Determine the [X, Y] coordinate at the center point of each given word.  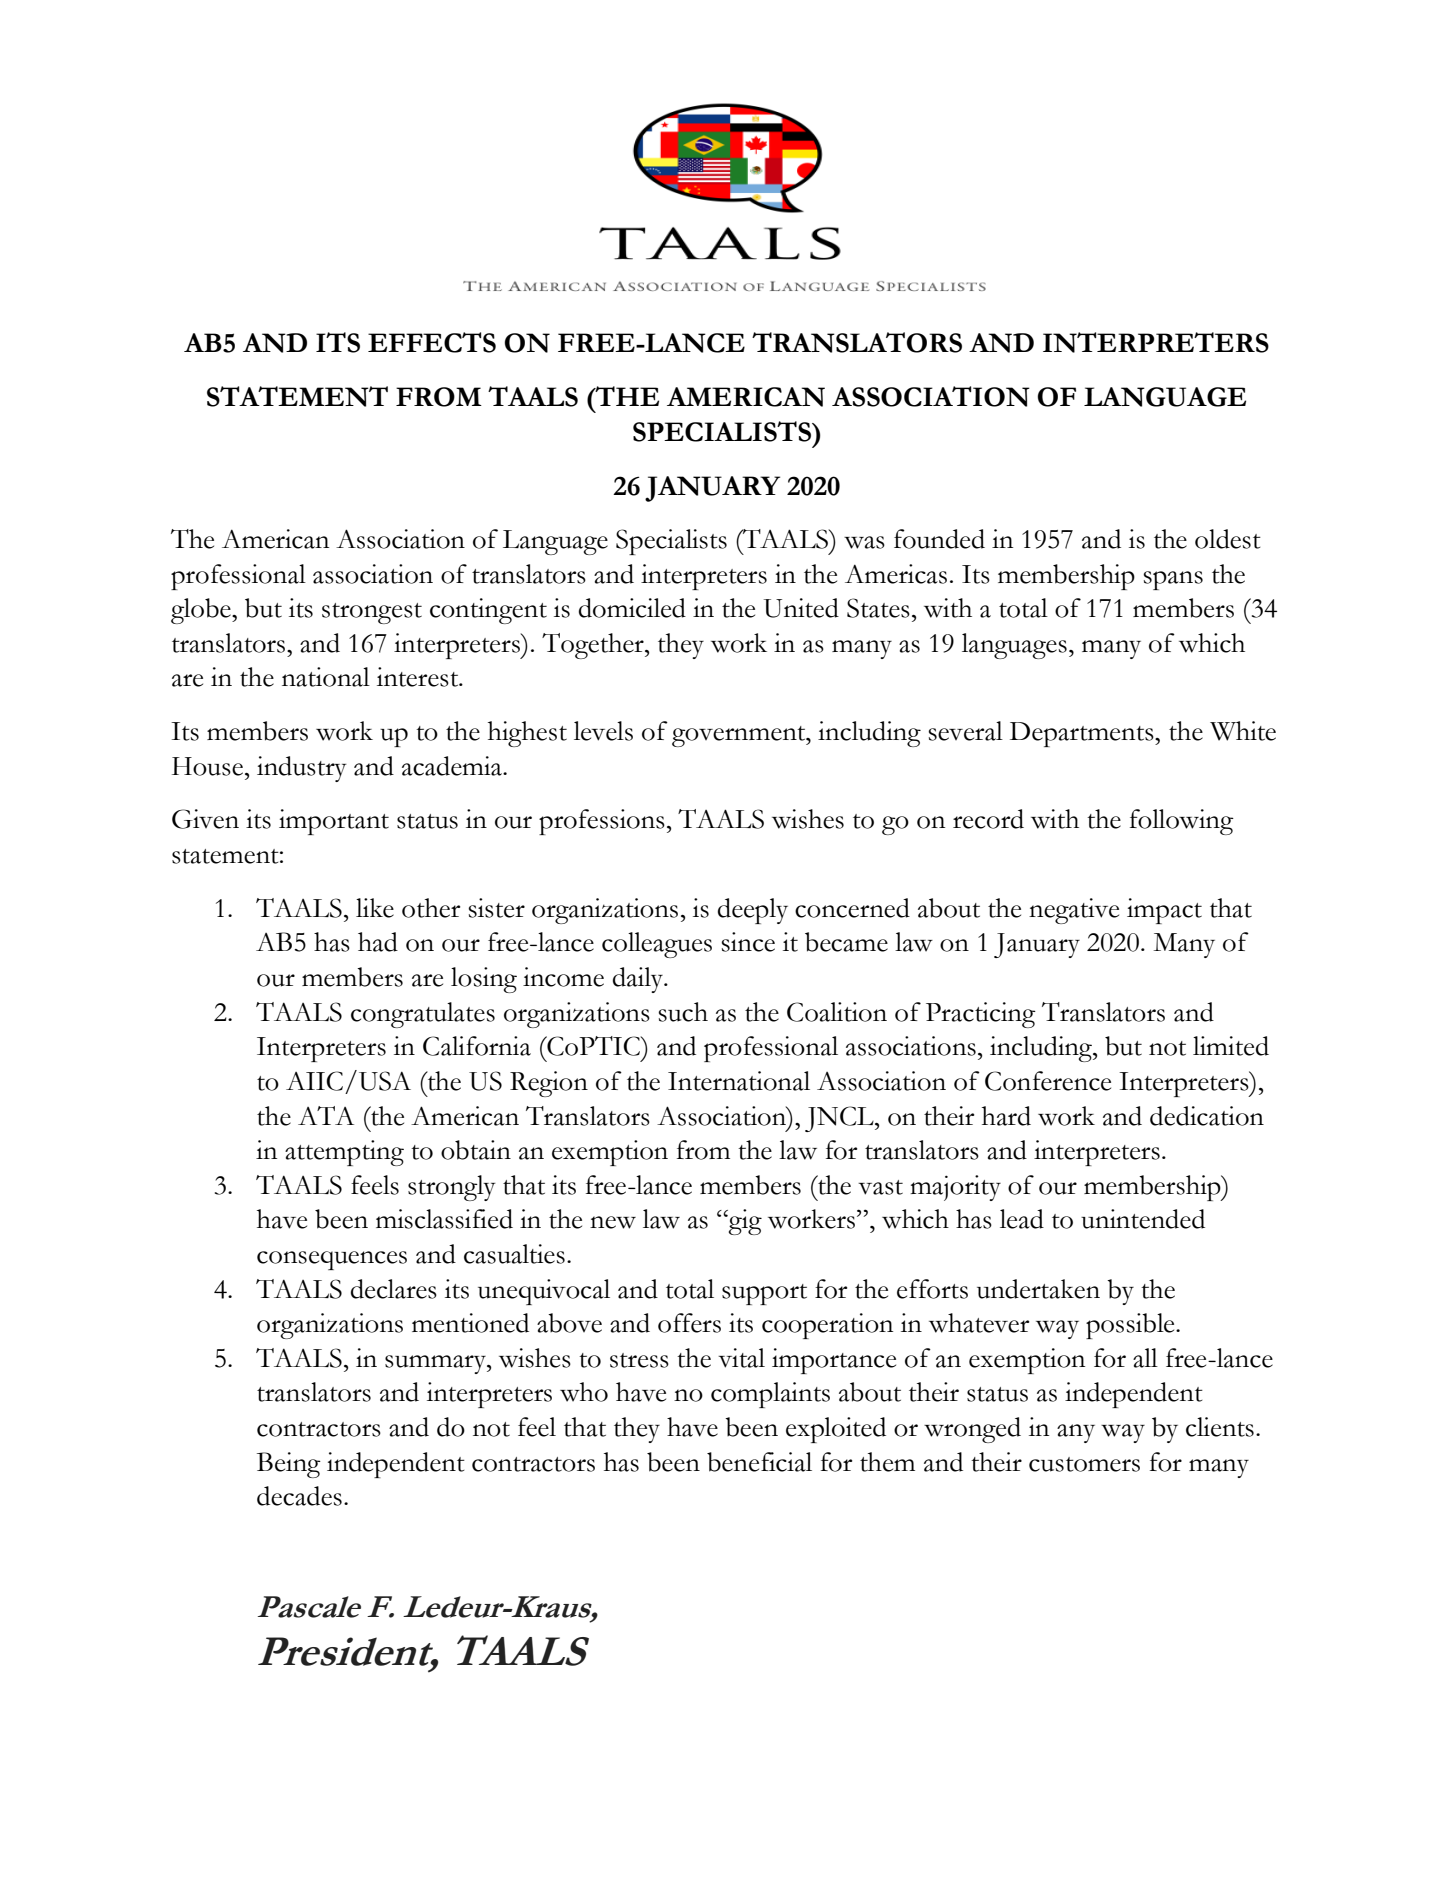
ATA [326, 1115]
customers [1084, 1464]
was [864, 542]
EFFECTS [432, 342]
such [683, 1012]
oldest [1228, 539]
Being [289, 1465]
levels [603, 731]
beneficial [759, 1462]
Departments [1083, 734]
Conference [1048, 1081]
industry [302, 769]
